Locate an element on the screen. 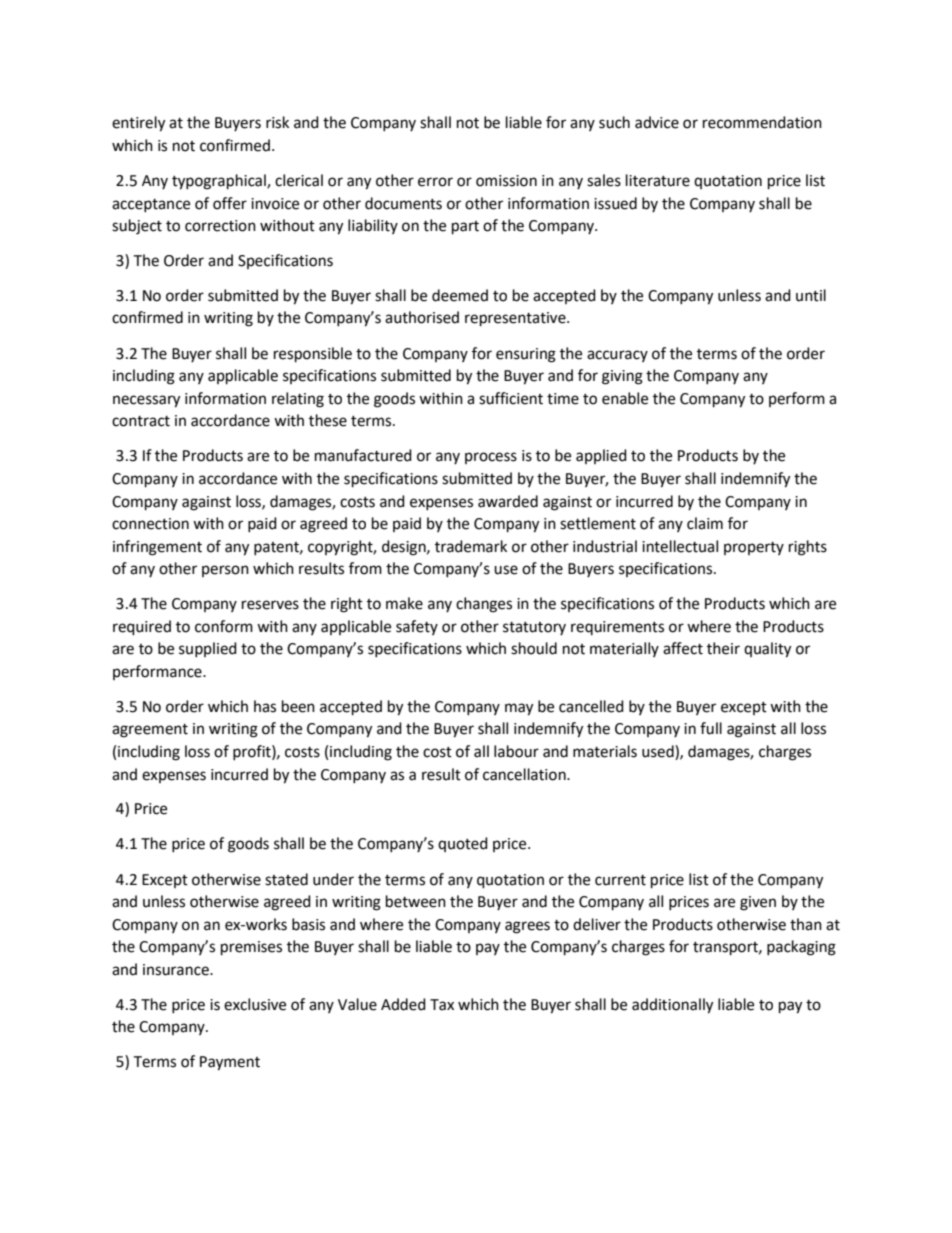  used is located at coordinates (659, 752).
